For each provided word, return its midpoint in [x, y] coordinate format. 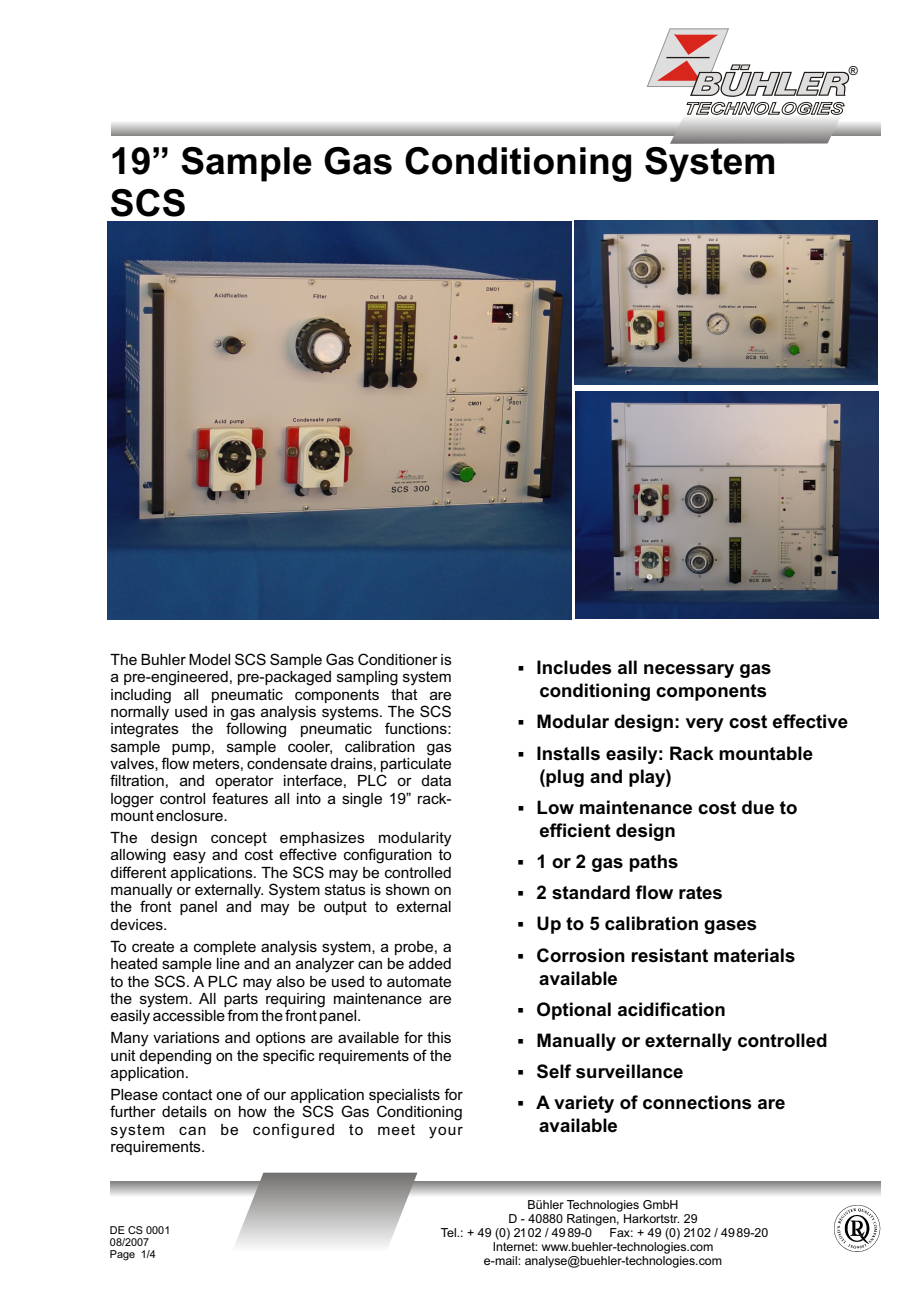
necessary [689, 671]
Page [122, 1255]
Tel [449, 1232]
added [430, 963]
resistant [669, 955]
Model [209, 659]
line [228, 963]
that [404, 694]
